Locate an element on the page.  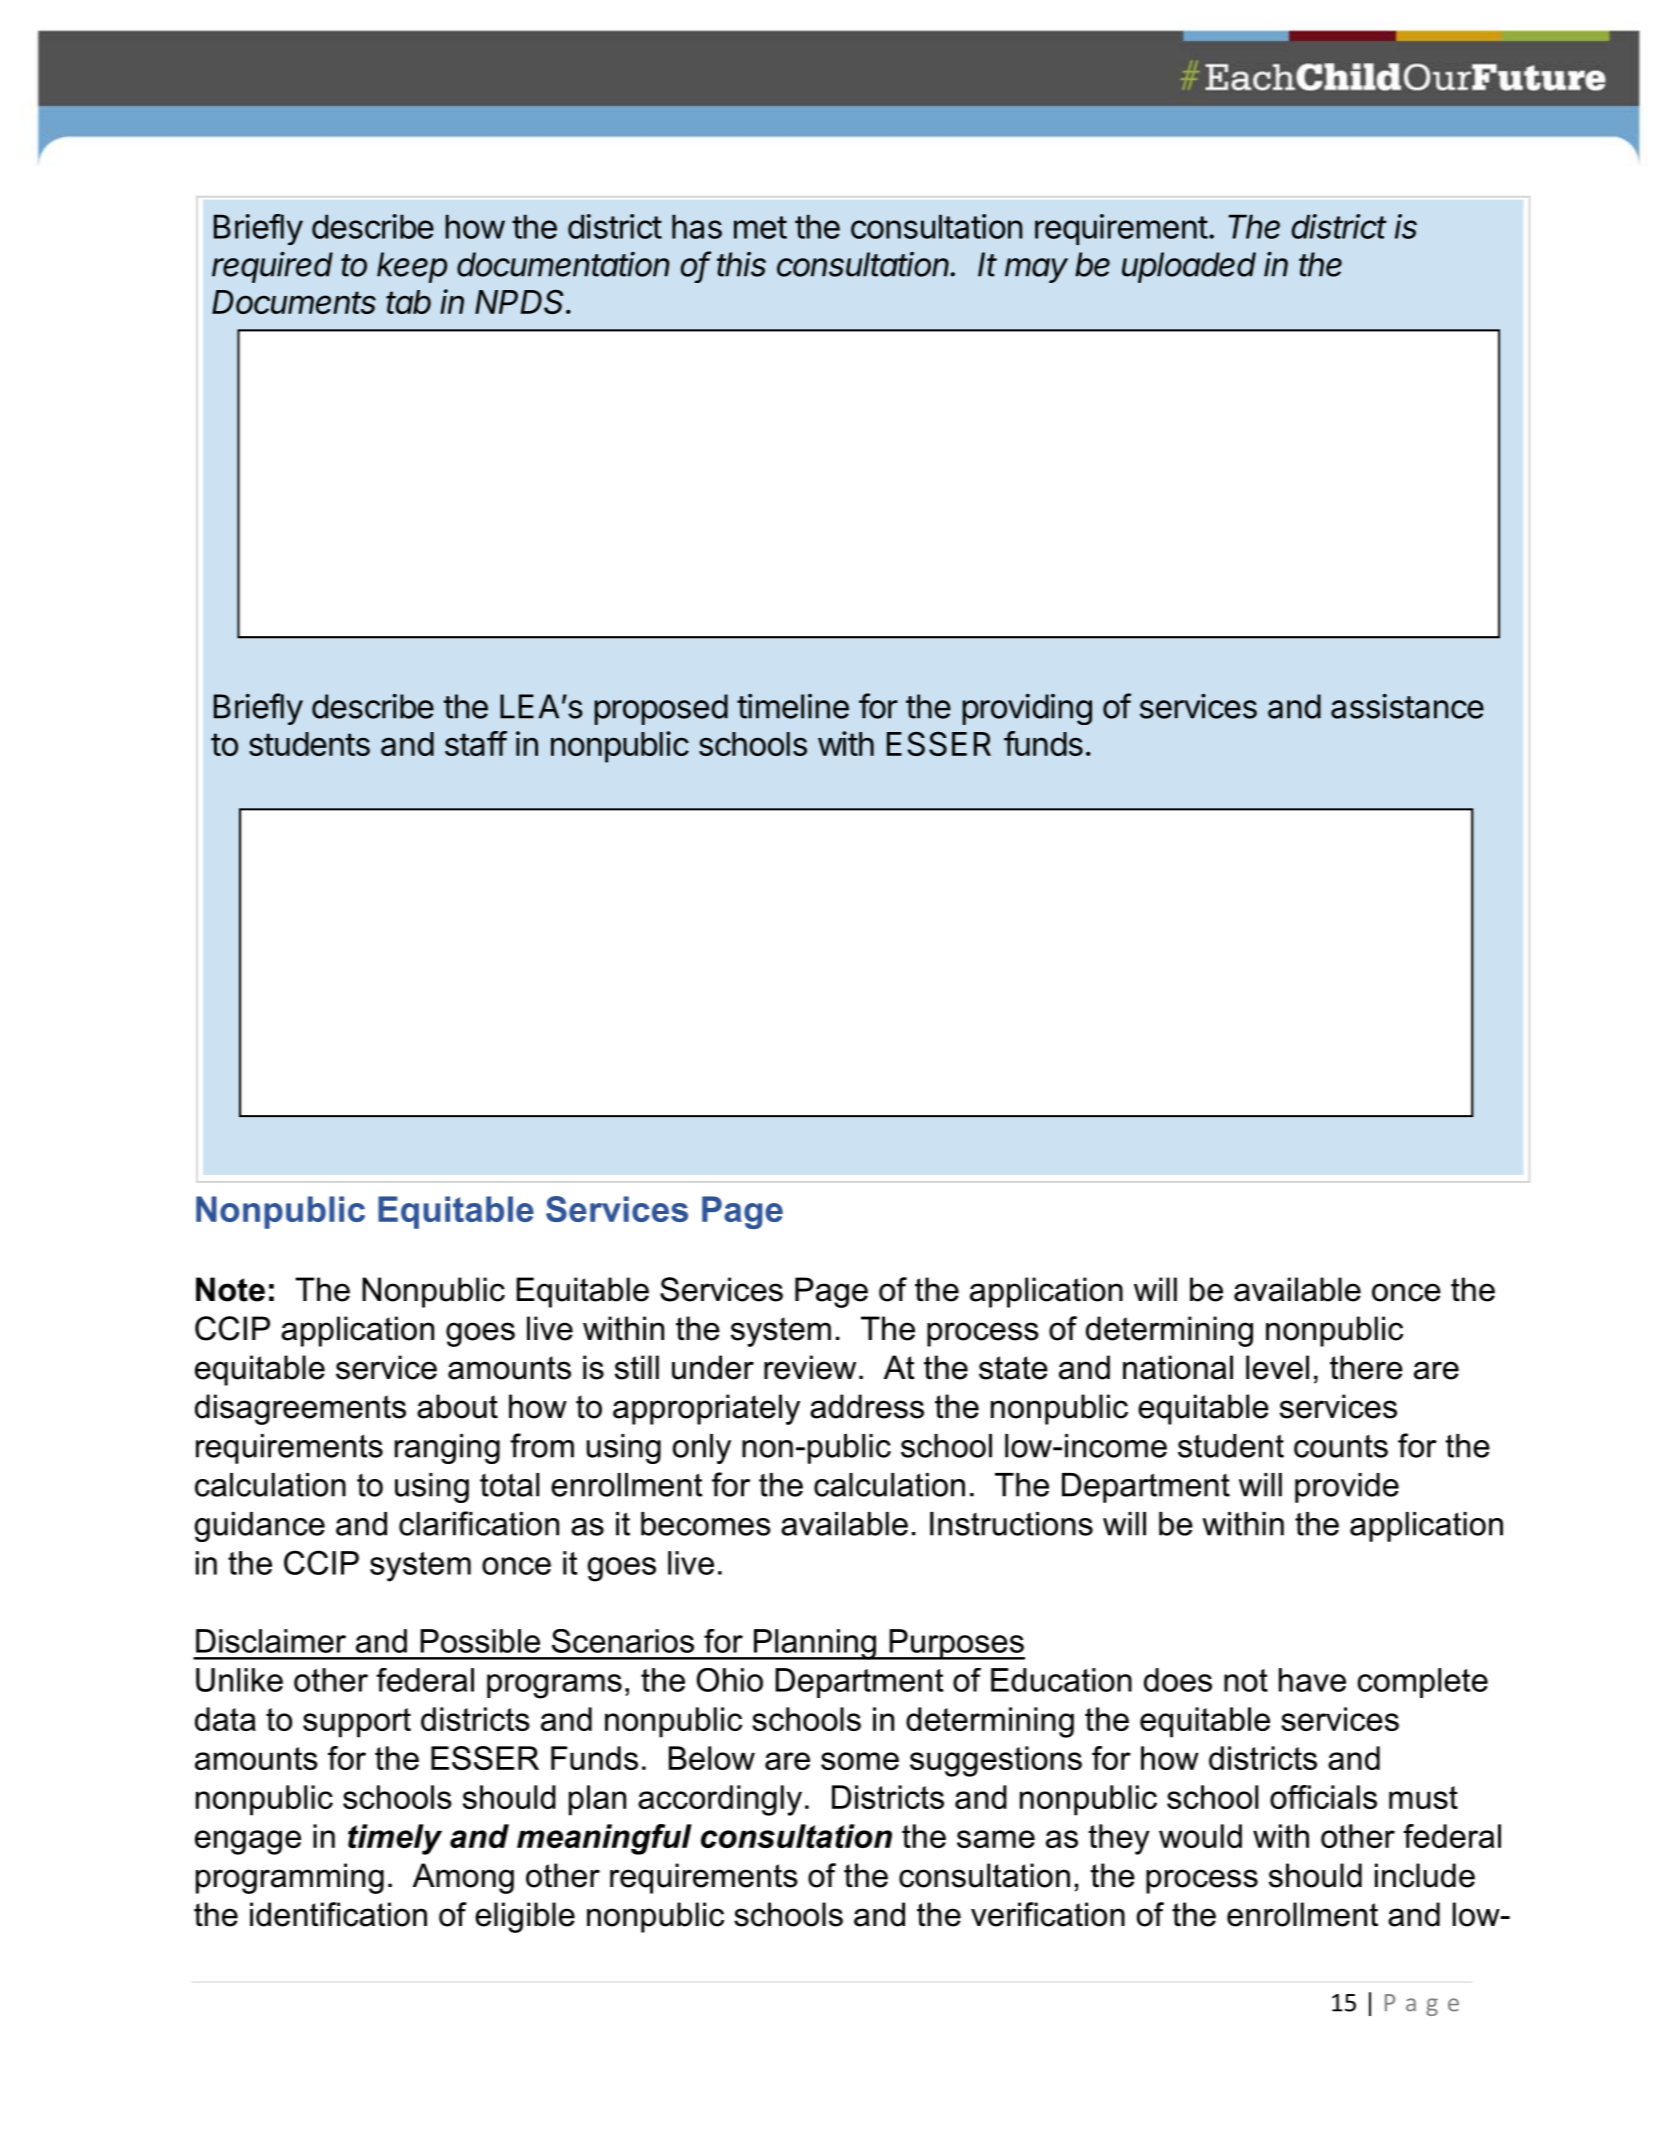
keep is located at coordinates (412, 267).
